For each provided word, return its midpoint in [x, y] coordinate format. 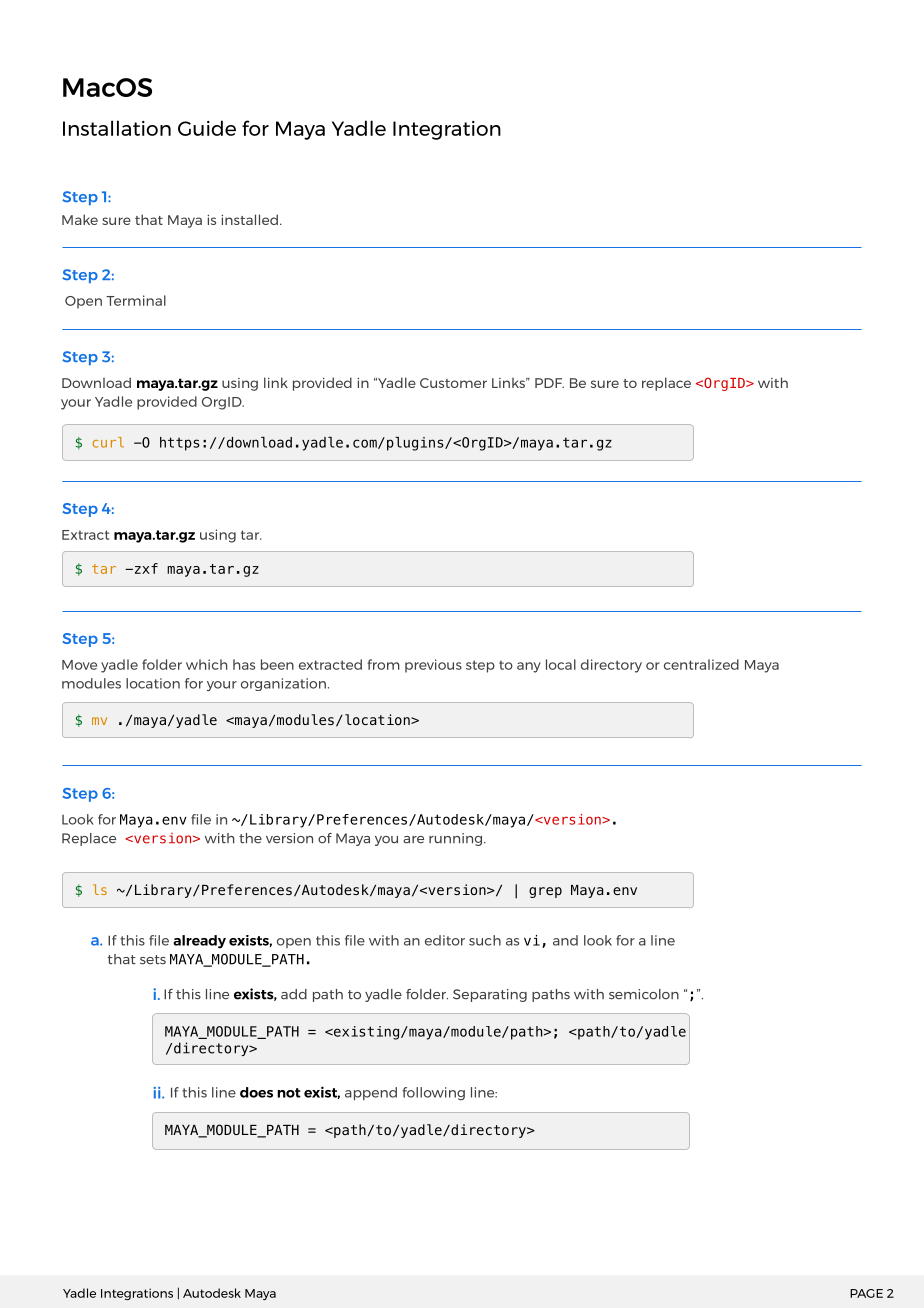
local [561, 664]
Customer [453, 383]
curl [108, 442]
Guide [207, 128]
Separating [490, 995]
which [206, 664]
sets [153, 960]
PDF [549, 383]
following [433, 1093]
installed [249, 219]
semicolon [644, 994]
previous [433, 666]
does [256, 1092]
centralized [701, 664]
